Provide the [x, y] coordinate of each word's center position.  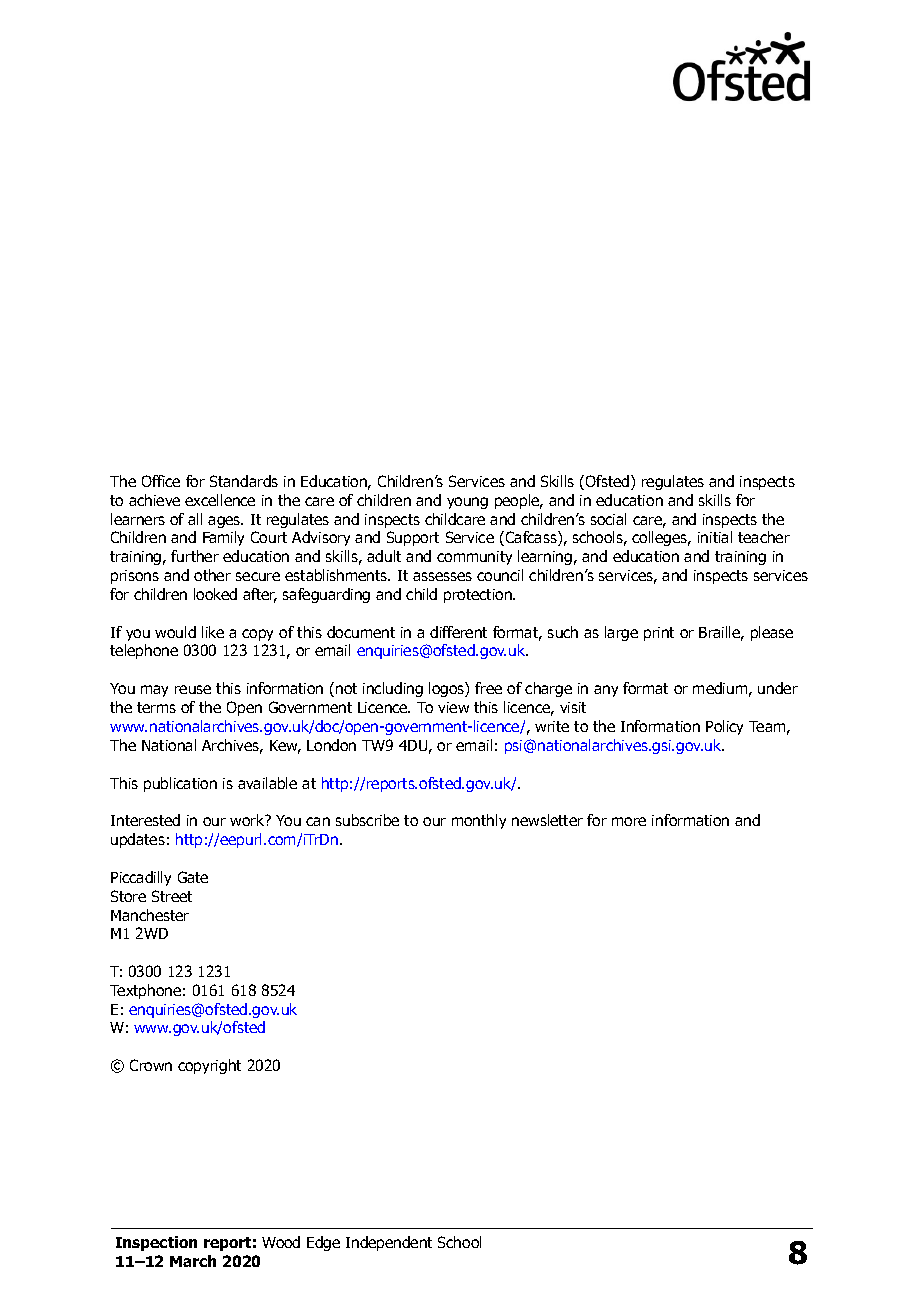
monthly [479, 821]
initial [715, 537]
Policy [724, 727]
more [629, 821]
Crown [151, 1065]
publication [180, 784]
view [453, 707]
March [193, 1261]
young [467, 503]
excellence [220, 500]
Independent [389, 1243]
